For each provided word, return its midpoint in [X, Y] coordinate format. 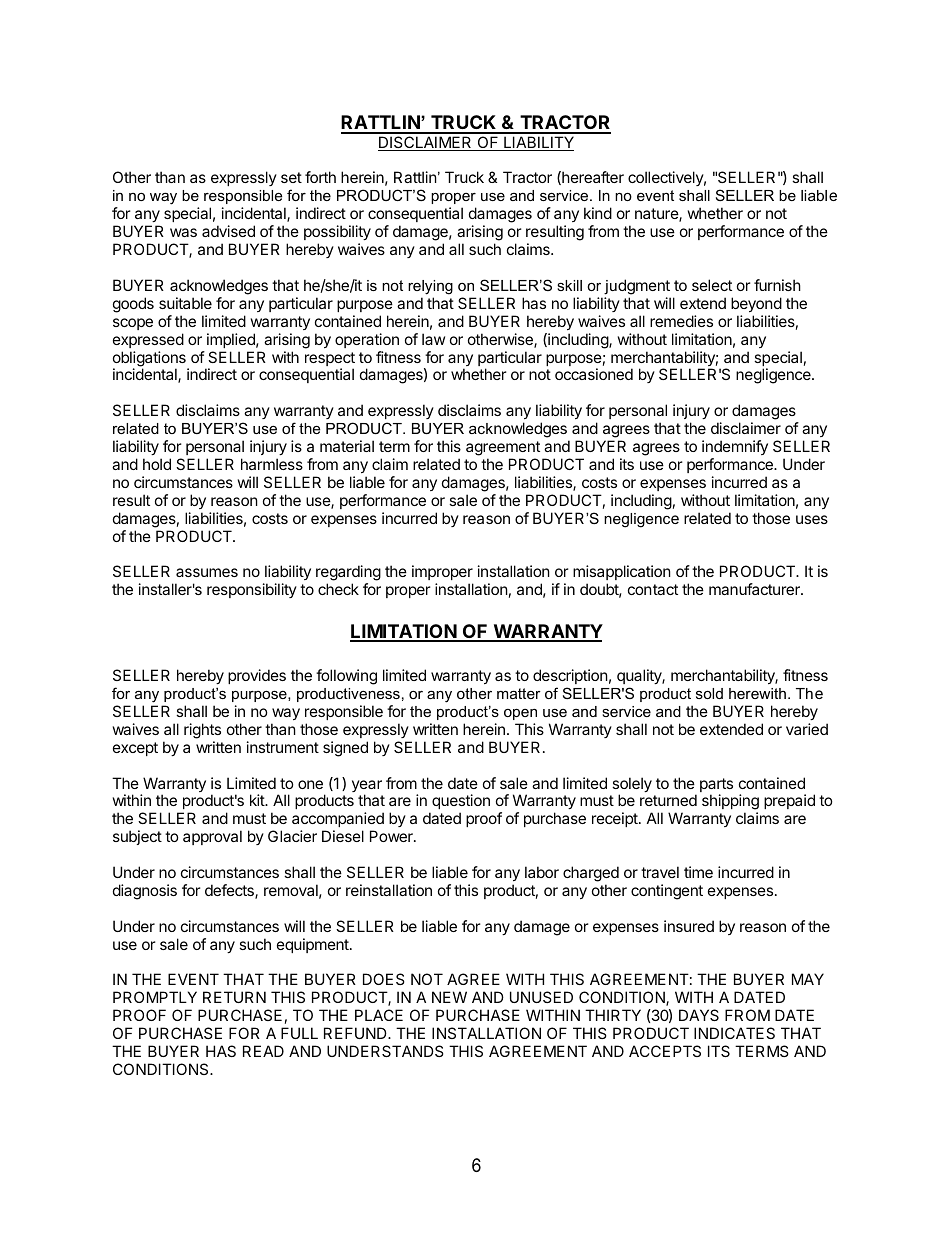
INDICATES [734, 1033]
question [461, 803]
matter [519, 693]
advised [228, 231]
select [712, 285]
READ [263, 1051]
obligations [150, 360]
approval [212, 837]
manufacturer [755, 589]
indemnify [735, 447]
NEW [449, 997]
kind [598, 213]
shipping [730, 803]
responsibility [252, 590]
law [433, 339]
